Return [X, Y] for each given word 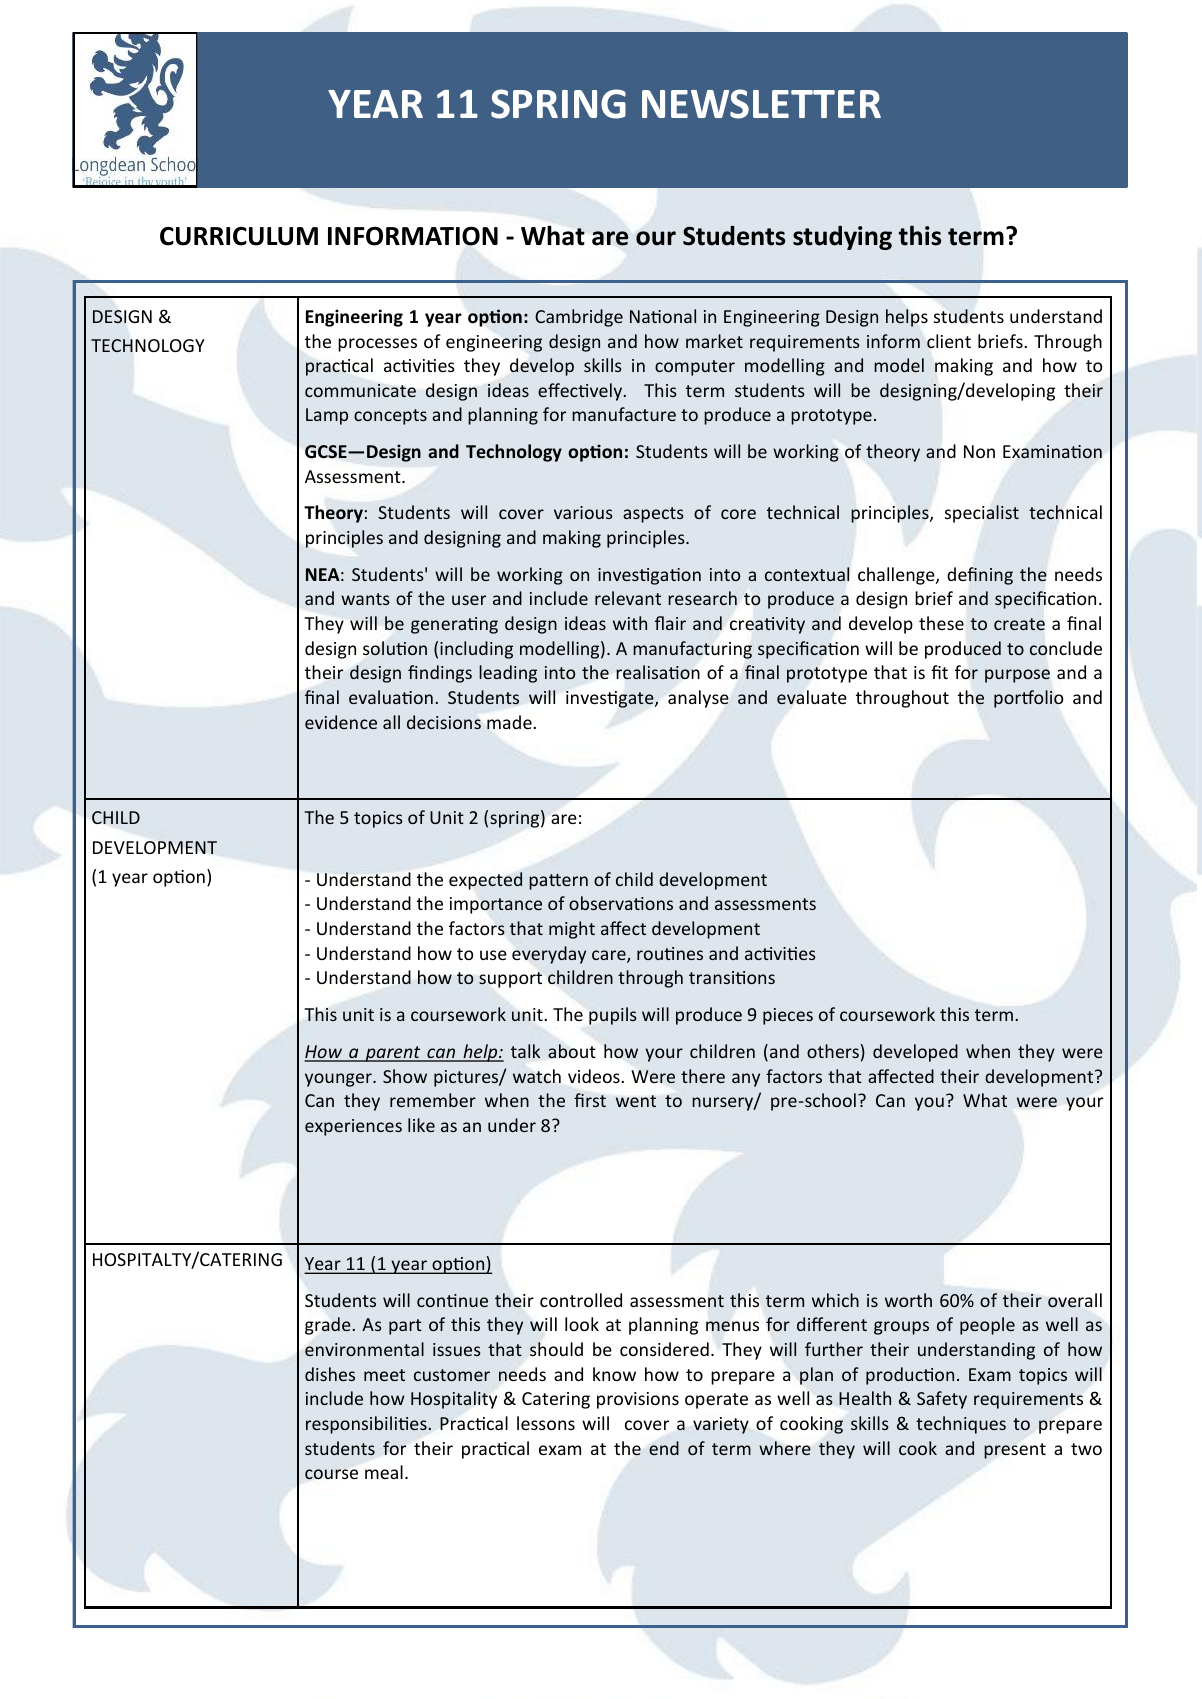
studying [842, 238]
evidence [341, 722]
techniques [961, 1425]
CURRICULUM [239, 236]
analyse [698, 699]
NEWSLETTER [761, 104]
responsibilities [366, 1425]
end [664, 1448]
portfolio [1028, 699]
